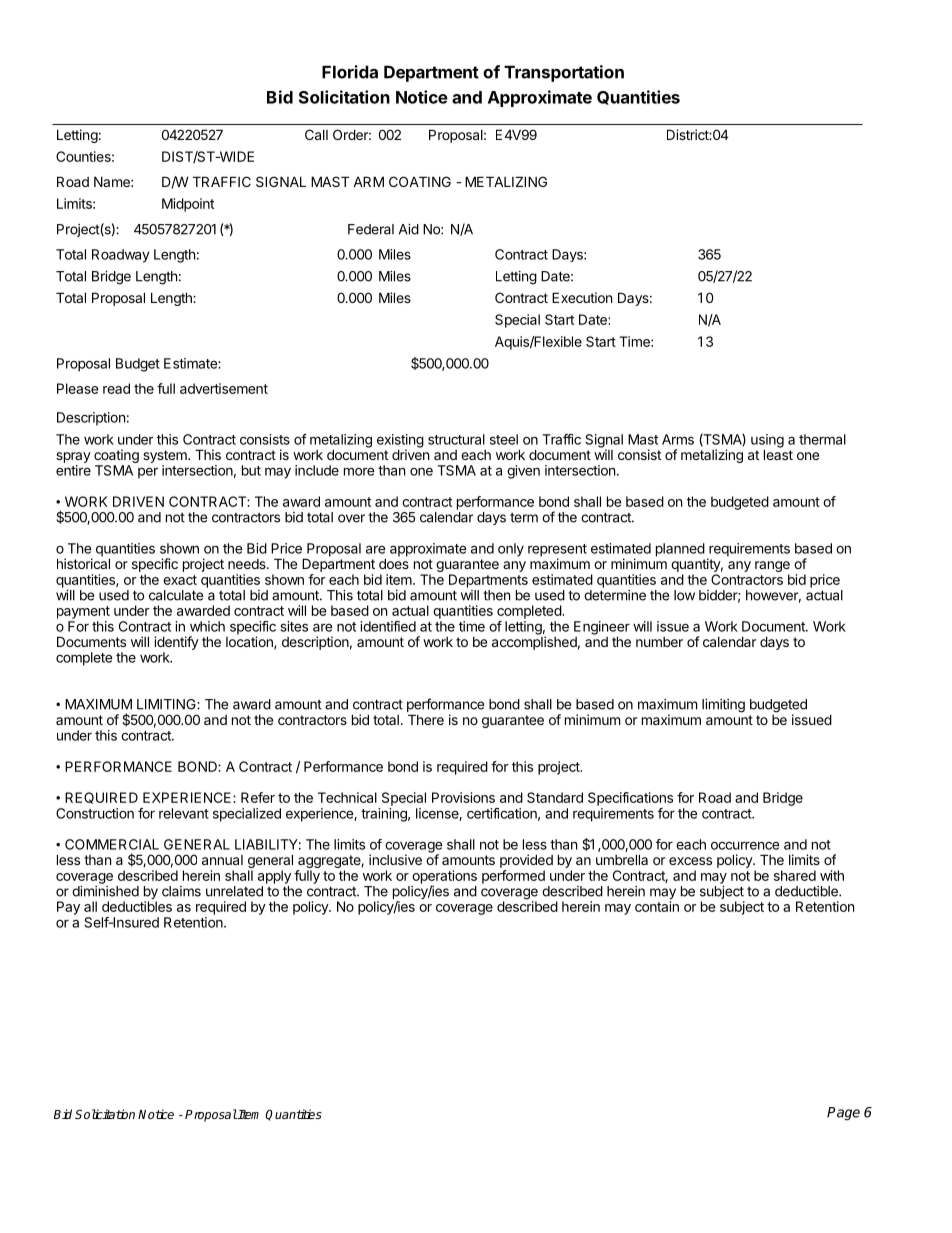 This image has width=952, height=1233. Describe the element at coordinates (188, 205) in the image. I see `Midpoint` at that location.
